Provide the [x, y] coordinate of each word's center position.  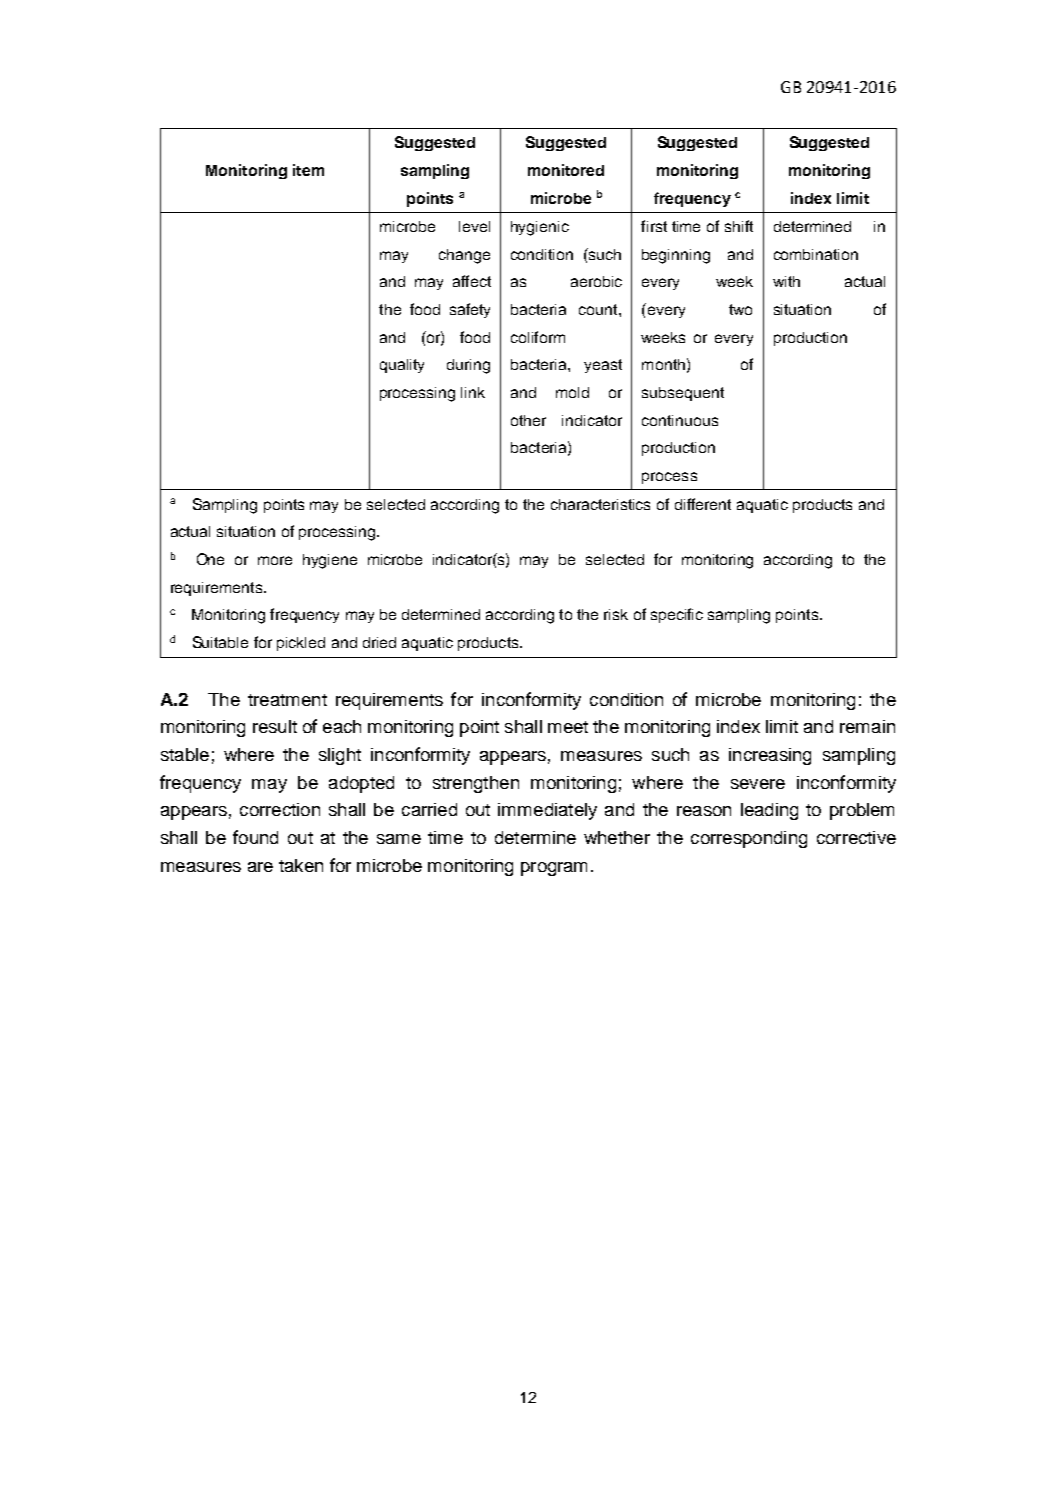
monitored [566, 170]
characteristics [600, 504]
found [255, 837]
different [703, 504]
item [308, 170]
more [275, 560]
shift [739, 226]
